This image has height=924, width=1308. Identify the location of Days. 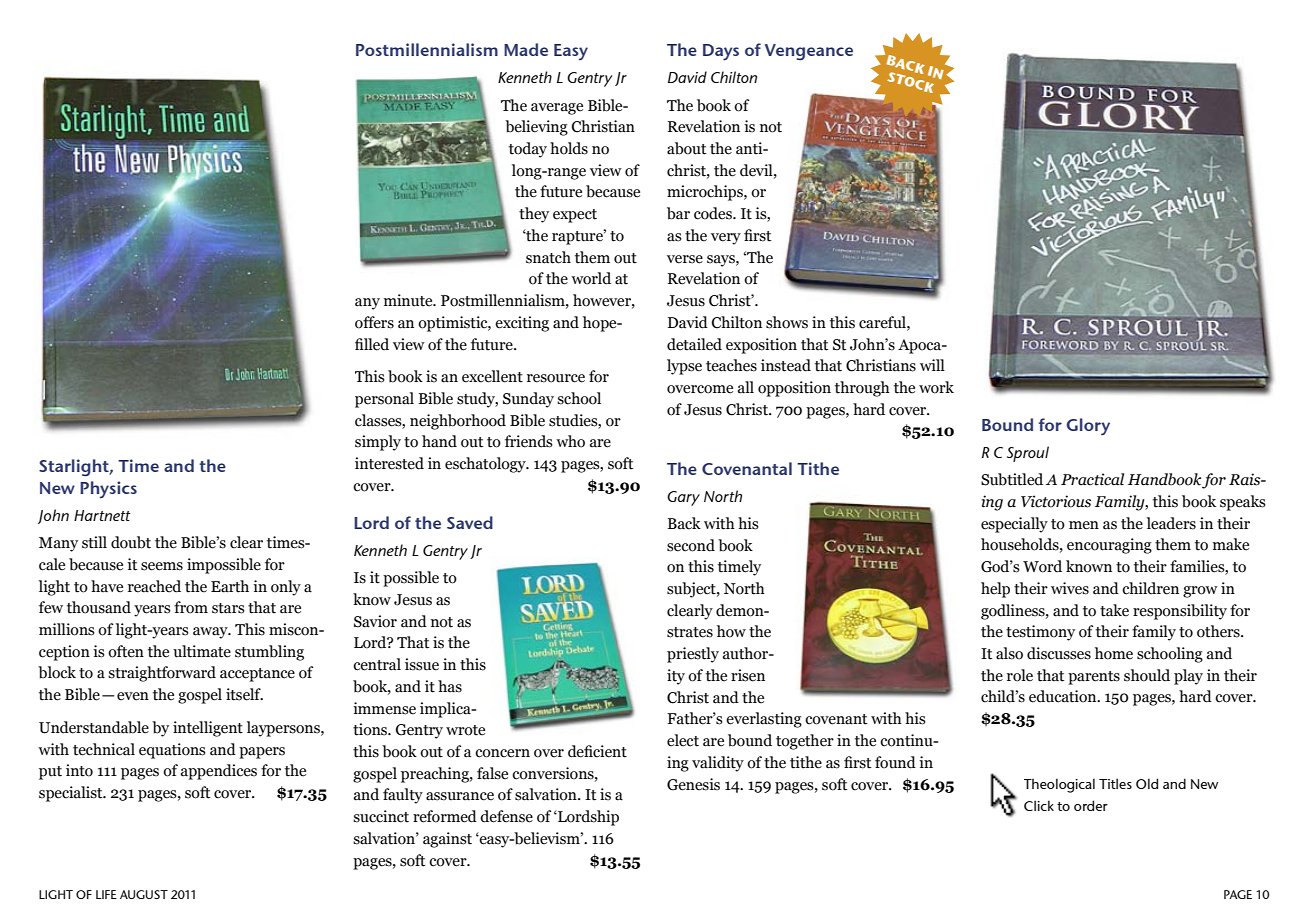
(721, 52).
